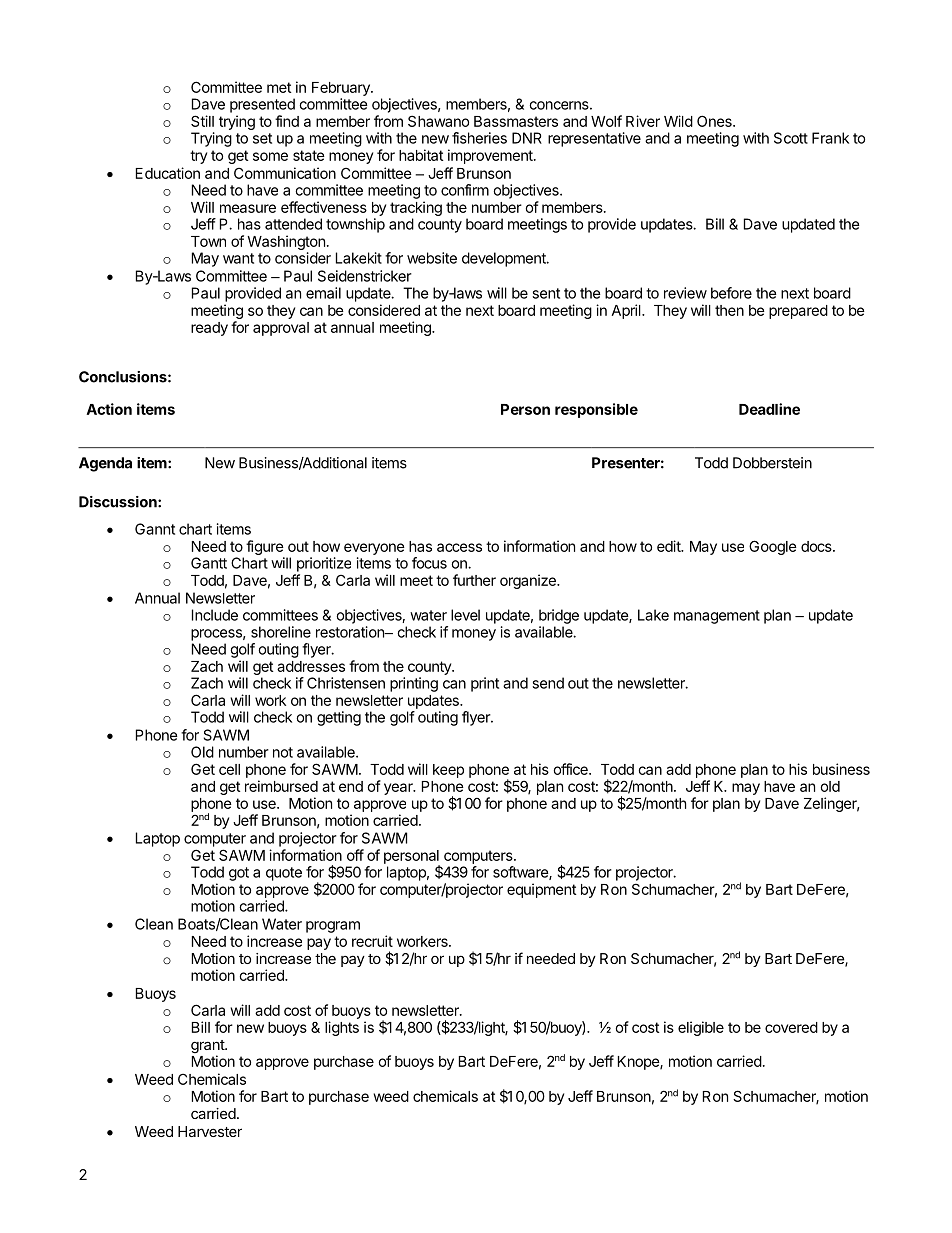 The width and height of the screenshot is (952, 1233). I want to click on recruit, so click(372, 941).
